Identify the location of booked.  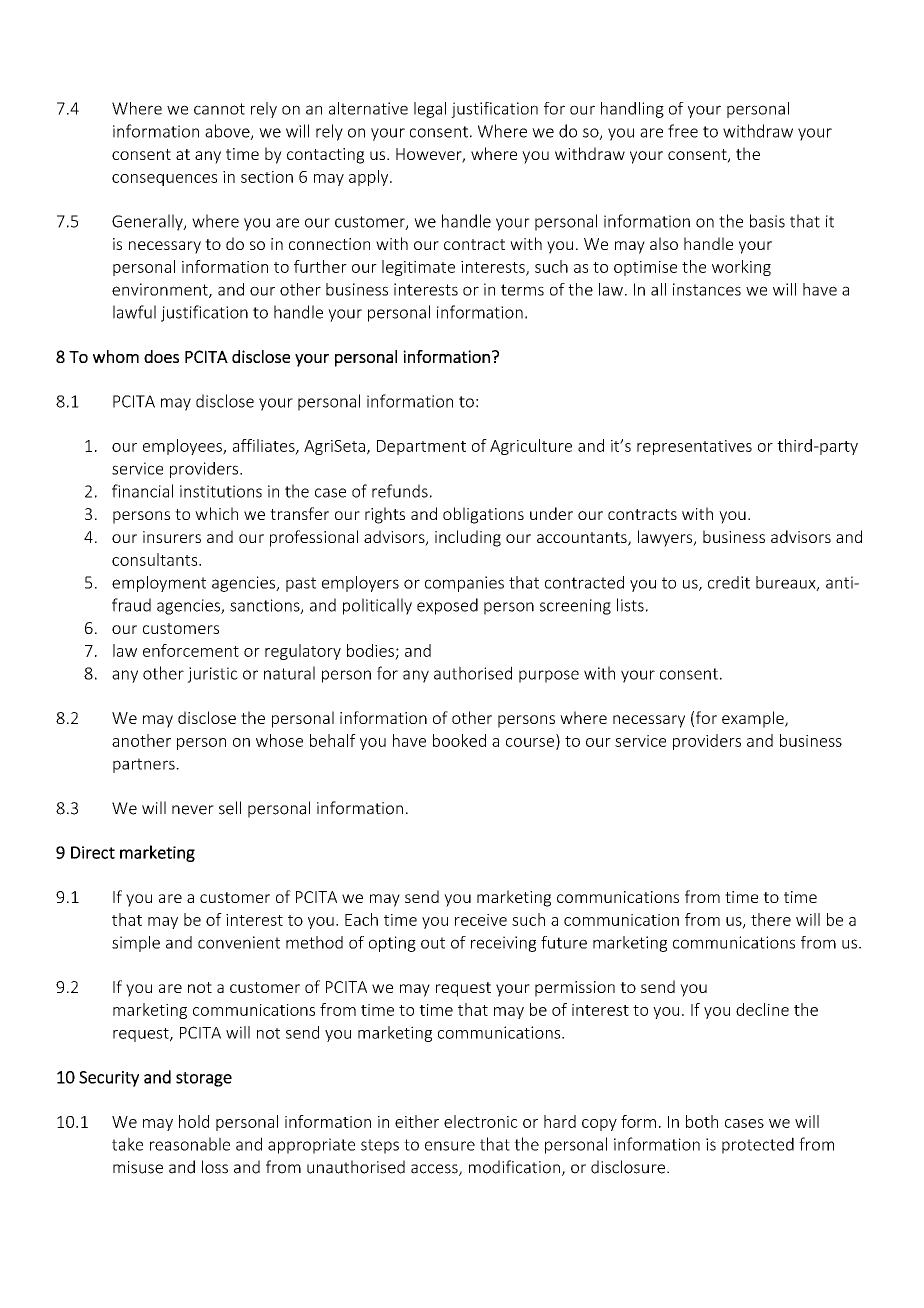
(459, 740).
